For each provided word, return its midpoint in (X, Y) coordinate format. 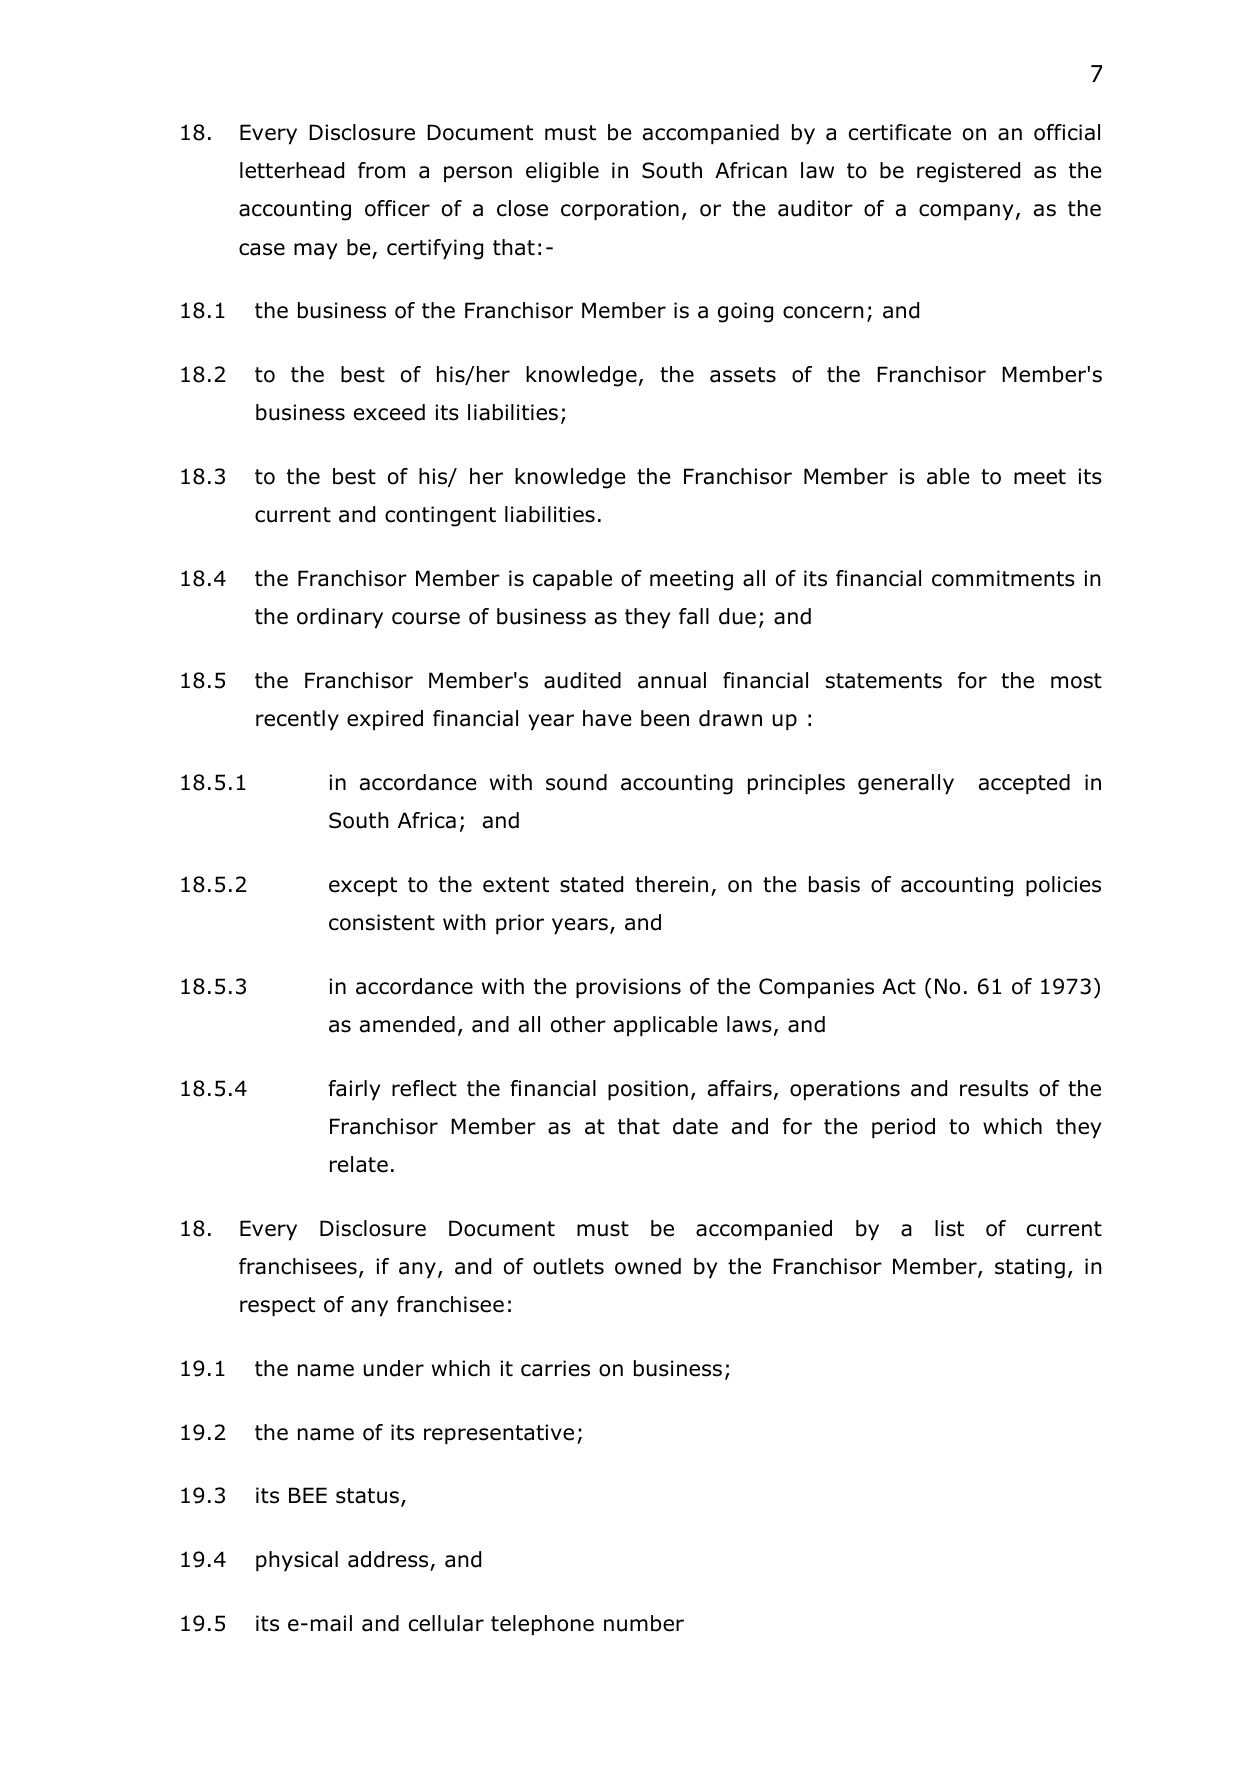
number (644, 1623)
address (388, 1559)
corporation (620, 210)
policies (1063, 886)
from (381, 170)
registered (968, 172)
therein (671, 884)
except (363, 887)
